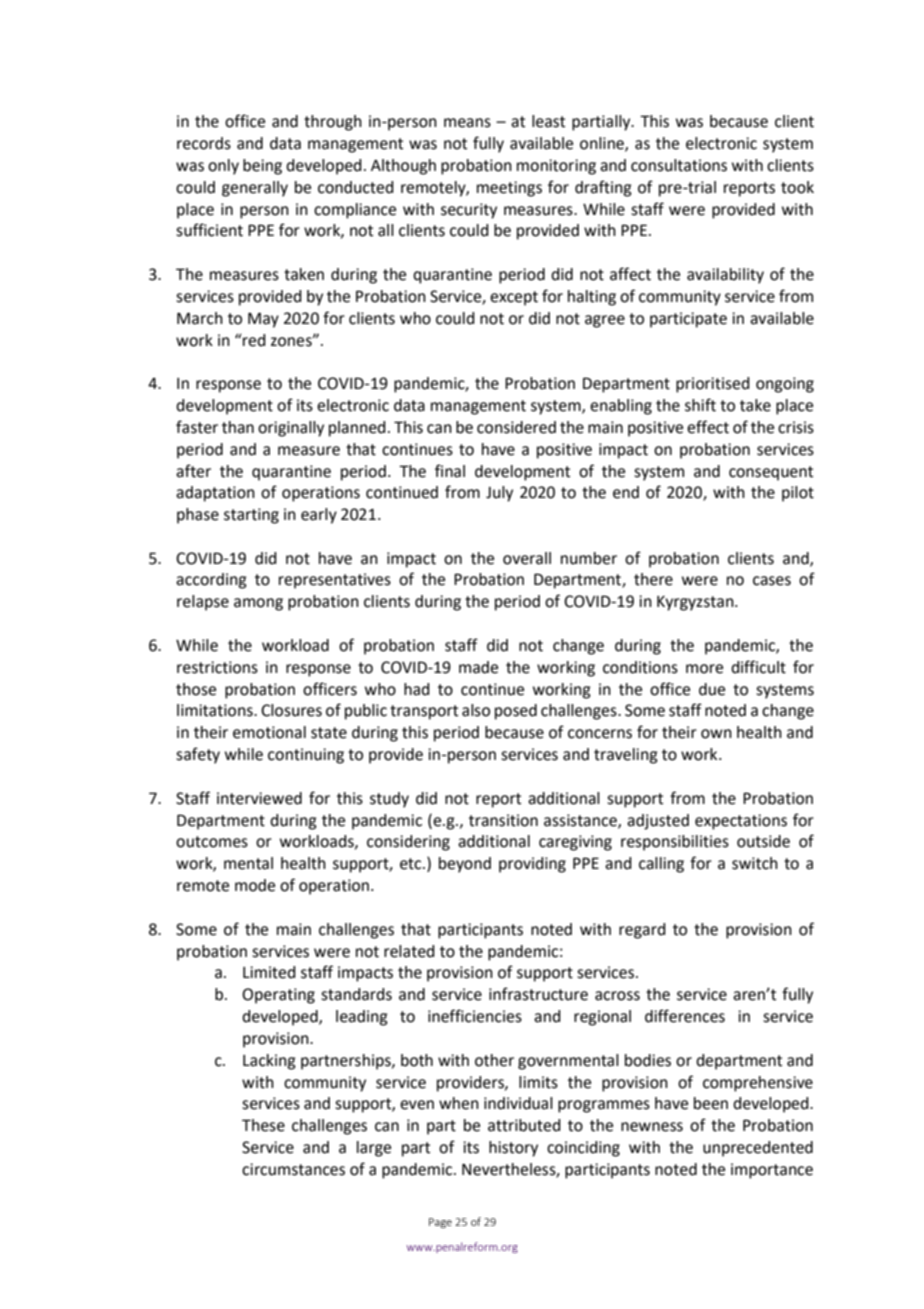 Image resolution: width=924 pixels, height=1309 pixels. What do you see at coordinates (217, 667) in the screenshot?
I see `restrictions` at bounding box center [217, 667].
